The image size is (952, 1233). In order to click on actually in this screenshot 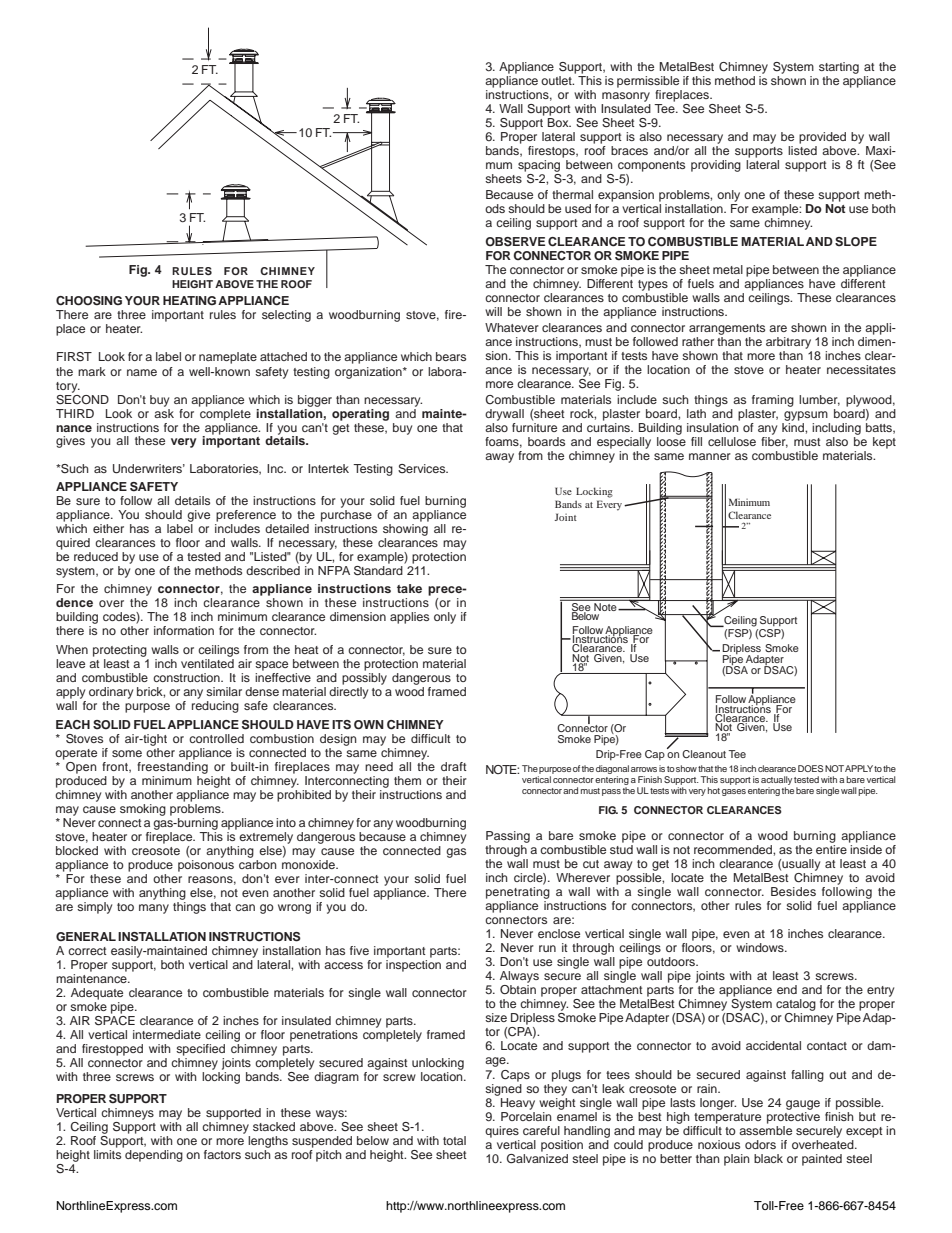, I will do `click(776, 782)`.
